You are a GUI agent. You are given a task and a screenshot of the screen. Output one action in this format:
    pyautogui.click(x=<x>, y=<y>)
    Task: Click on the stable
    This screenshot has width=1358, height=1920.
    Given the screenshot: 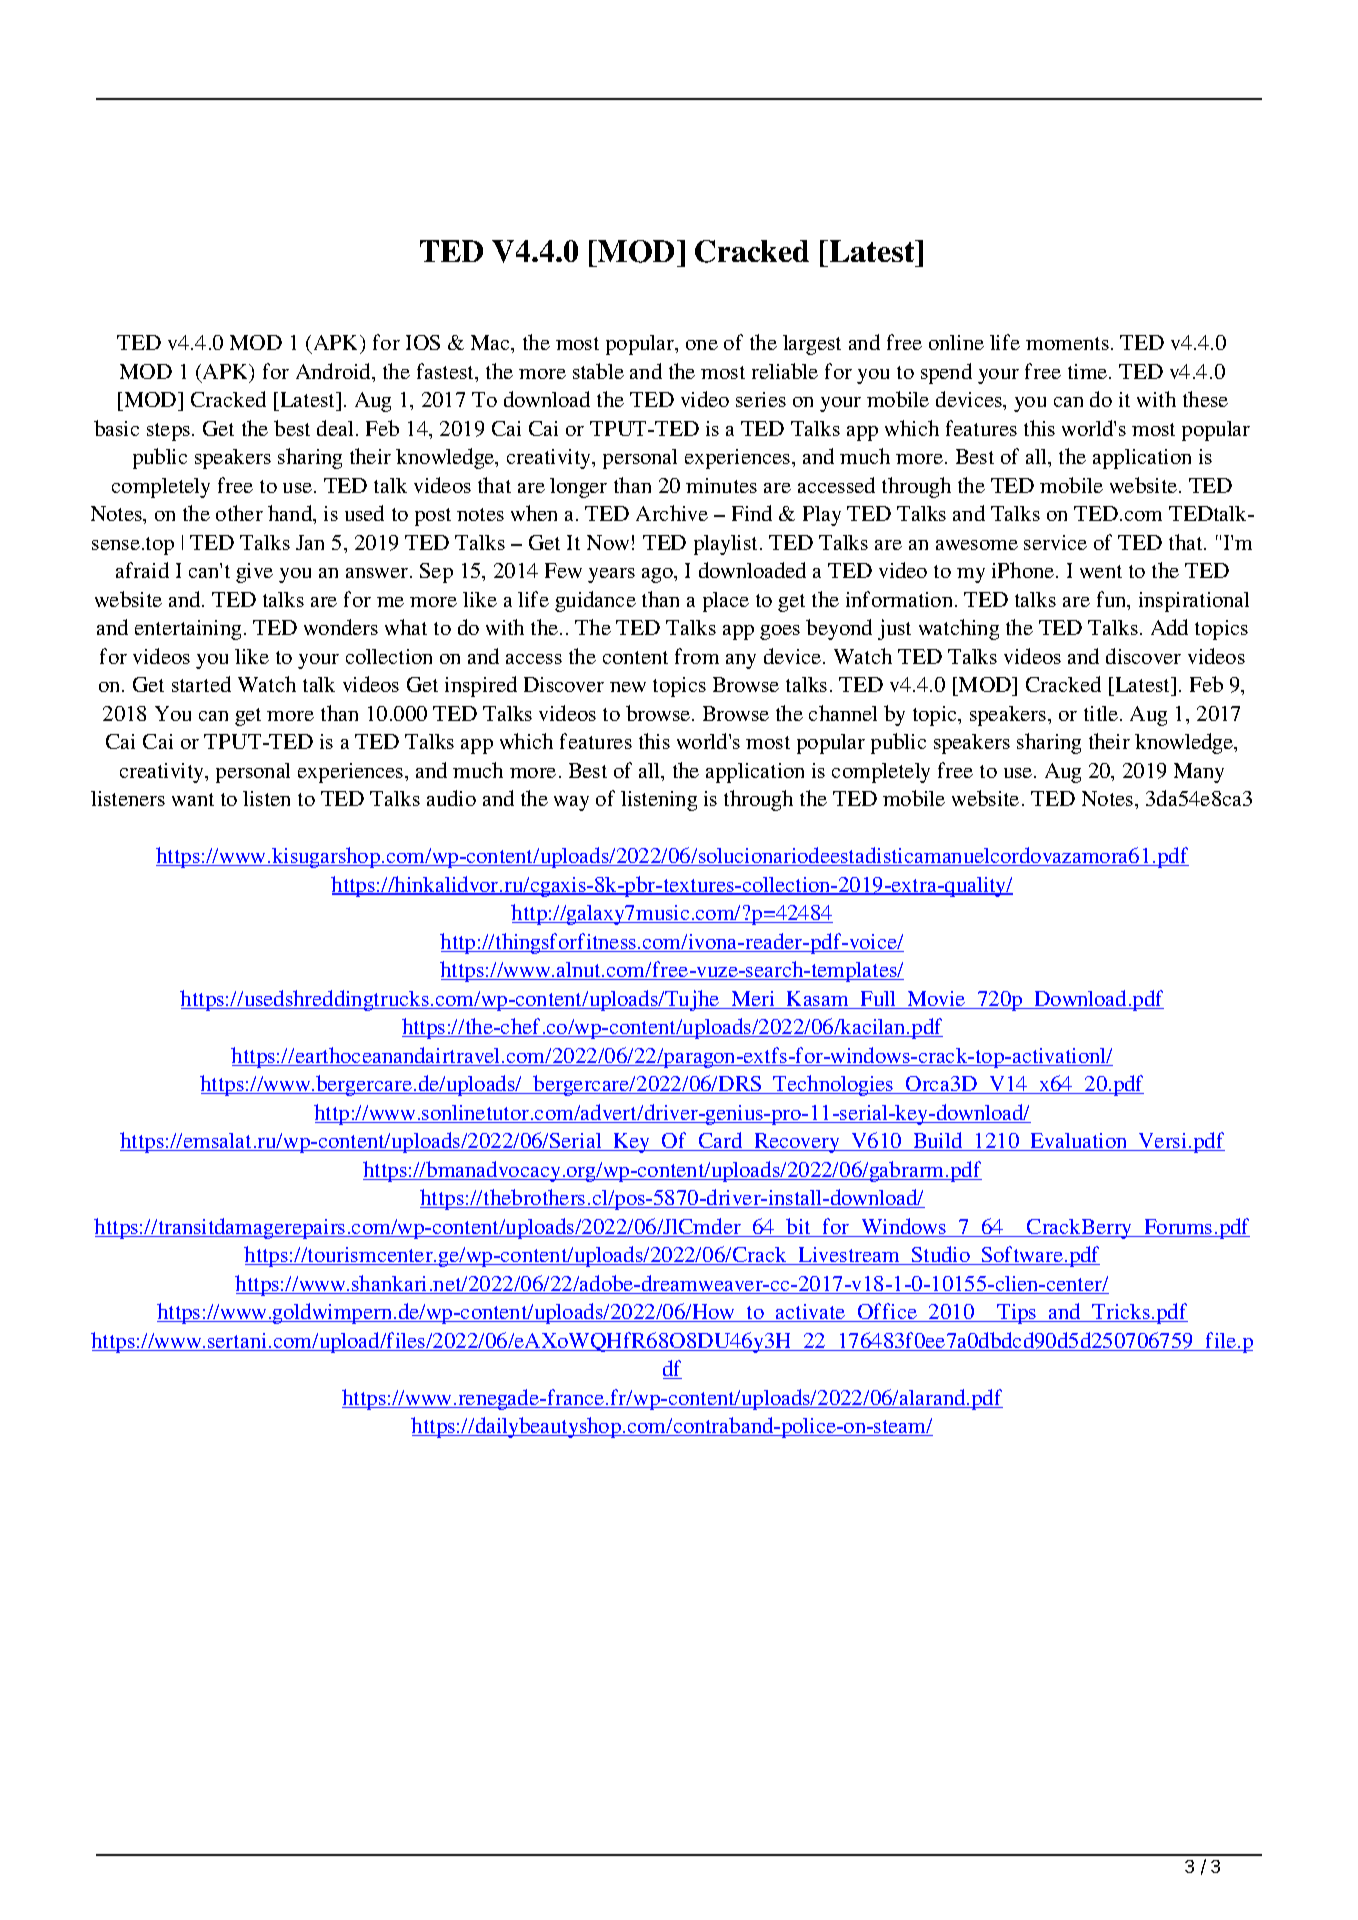 What is the action you would take?
    pyautogui.click(x=598, y=371)
